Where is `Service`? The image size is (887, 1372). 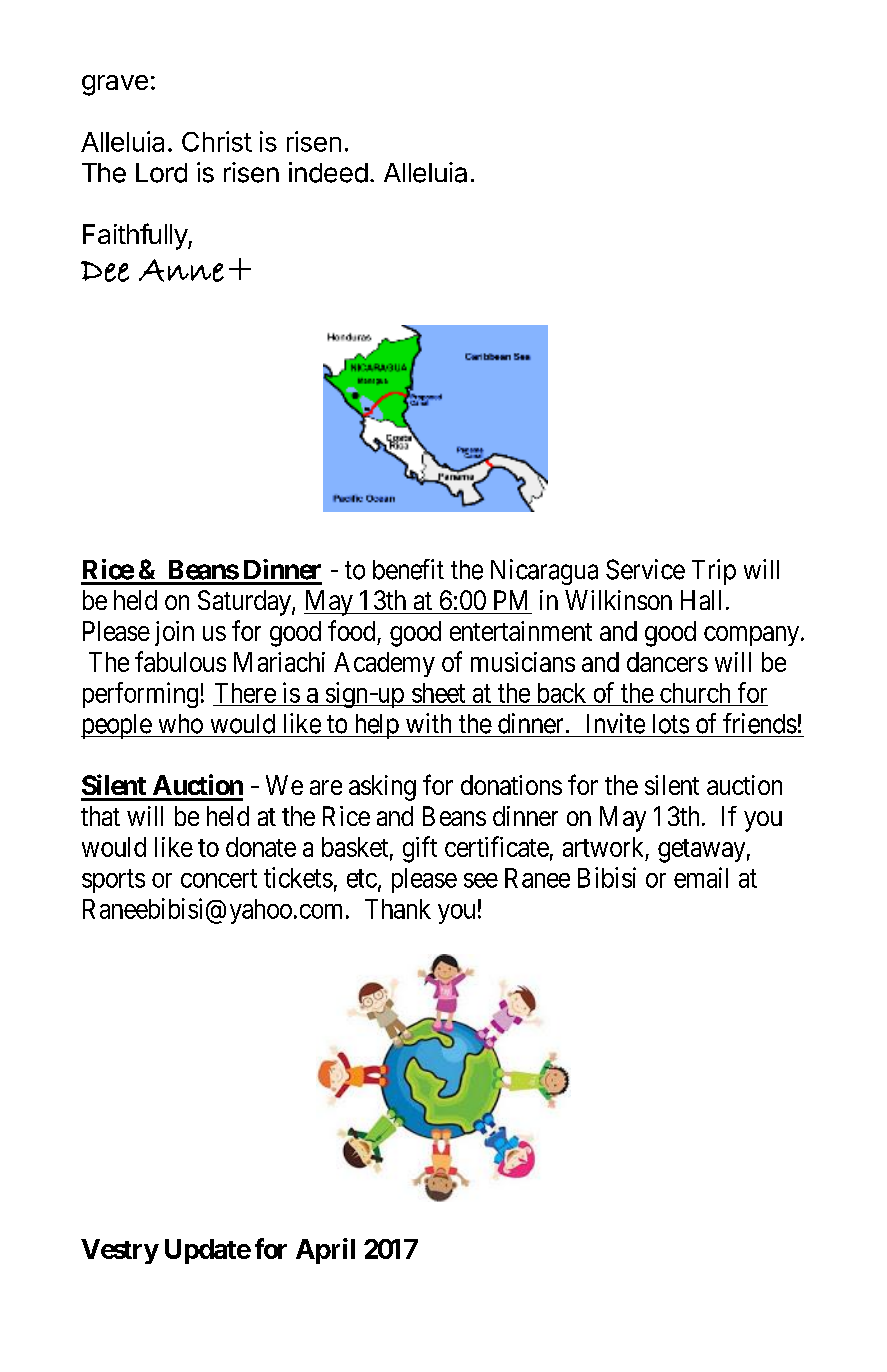 Service is located at coordinates (645, 569).
